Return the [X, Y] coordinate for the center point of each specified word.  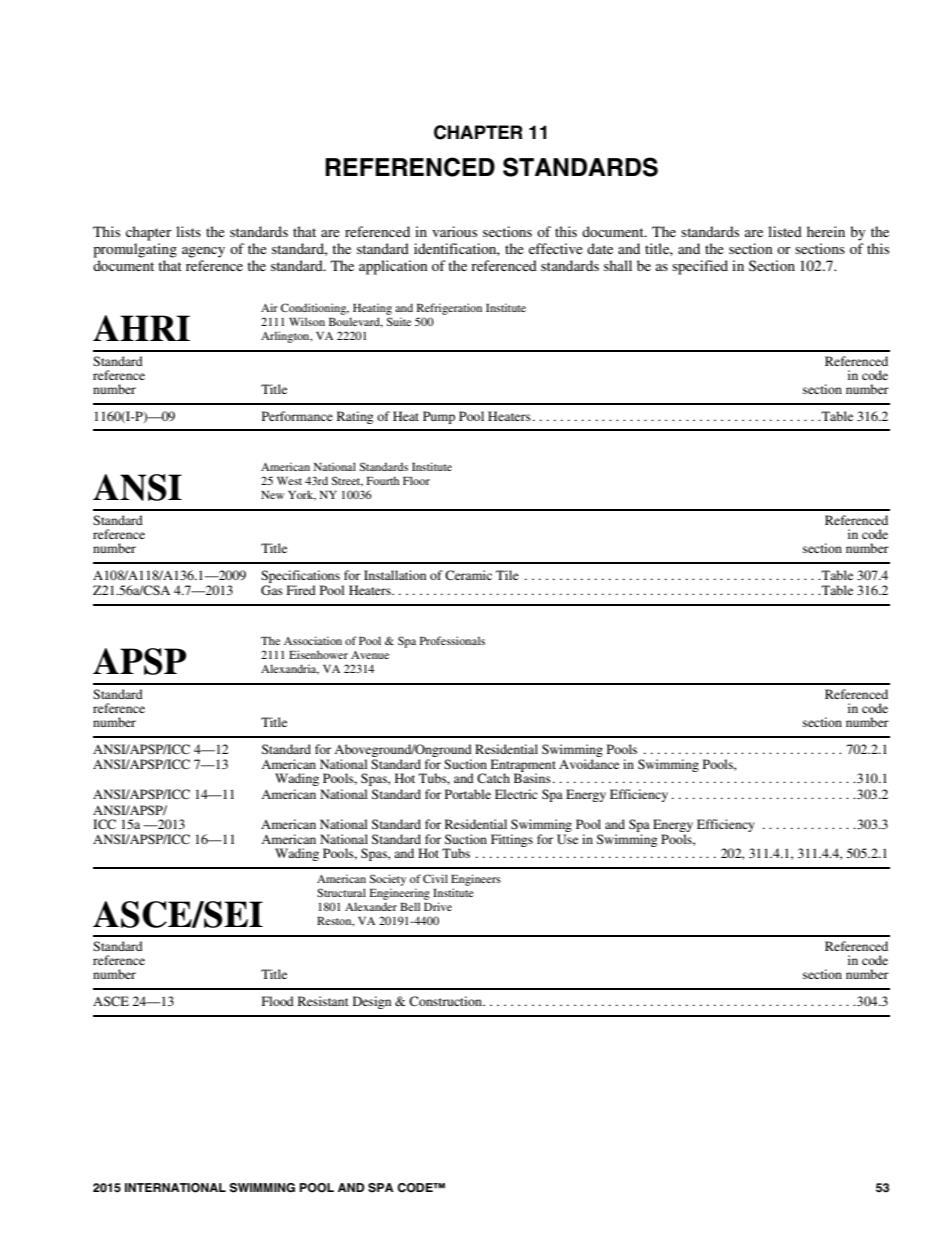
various [454, 231]
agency [203, 252]
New [272, 495]
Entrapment [523, 767]
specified [700, 267]
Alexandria [290, 669]
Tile [507, 575]
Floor [416, 480]
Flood [278, 1001]
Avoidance [589, 764]
